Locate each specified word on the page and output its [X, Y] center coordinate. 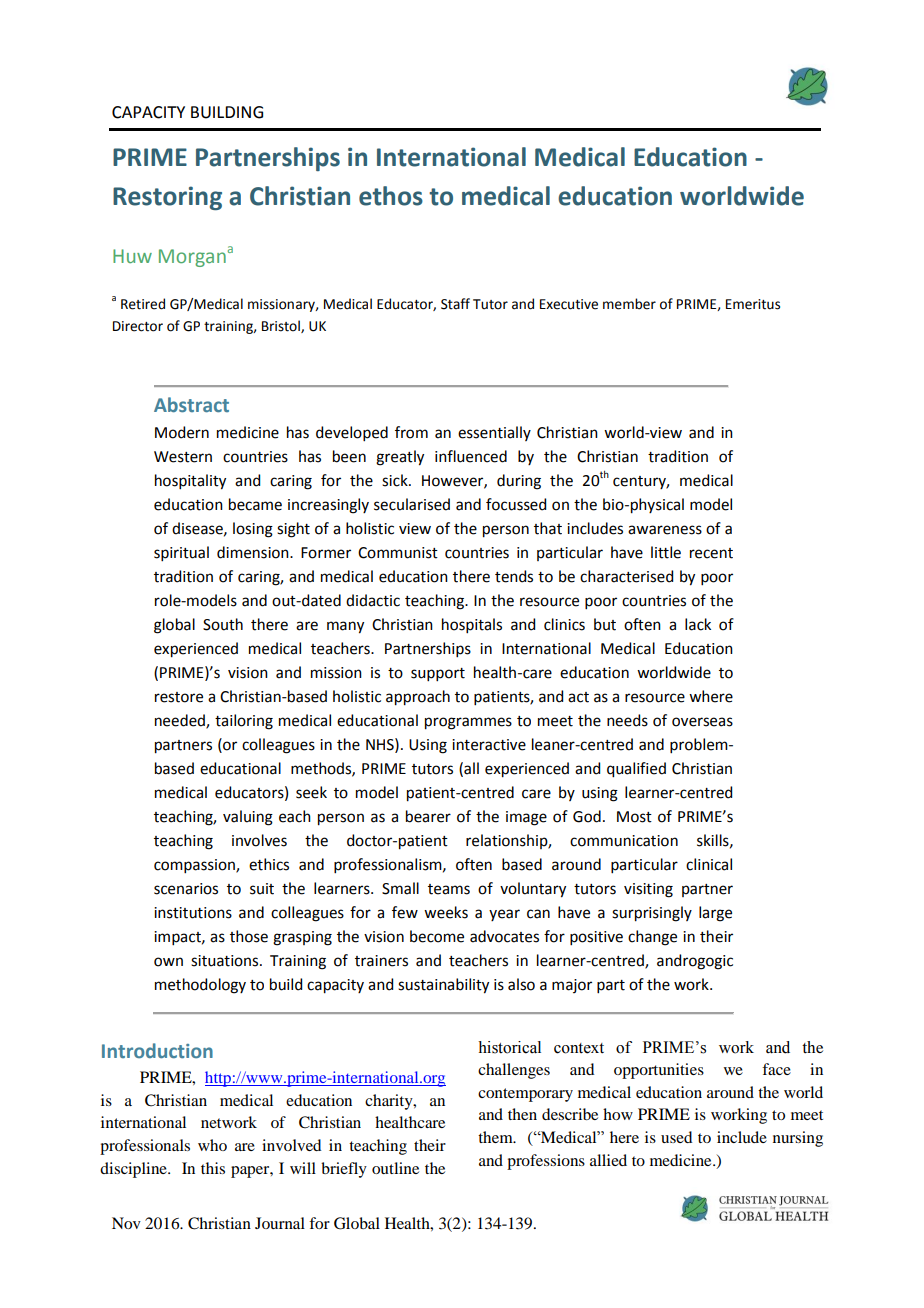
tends [514, 576]
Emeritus [753, 304]
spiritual [181, 553]
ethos [391, 196]
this [213, 1168]
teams [449, 889]
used [676, 1137]
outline [395, 1168]
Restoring [167, 198]
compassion [195, 866]
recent [711, 553]
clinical [709, 864]
